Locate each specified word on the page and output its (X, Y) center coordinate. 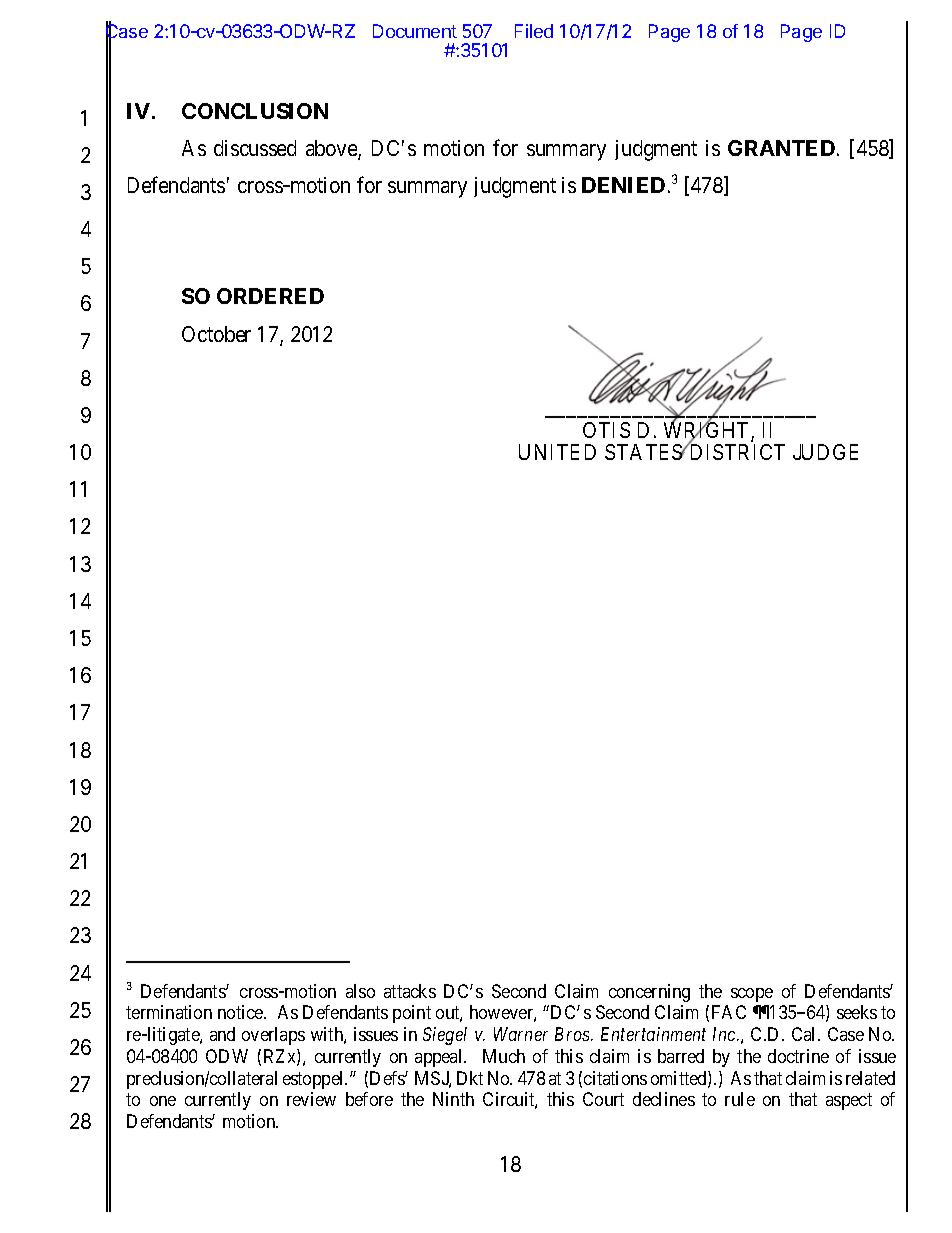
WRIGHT (708, 431)
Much (504, 1056)
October (216, 334)
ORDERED (270, 296)
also (360, 991)
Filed (534, 31)
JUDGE (825, 452)
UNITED (557, 452)
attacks (410, 991)
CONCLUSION (255, 111)
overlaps (273, 1036)
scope (752, 995)
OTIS (606, 430)
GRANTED (783, 148)
